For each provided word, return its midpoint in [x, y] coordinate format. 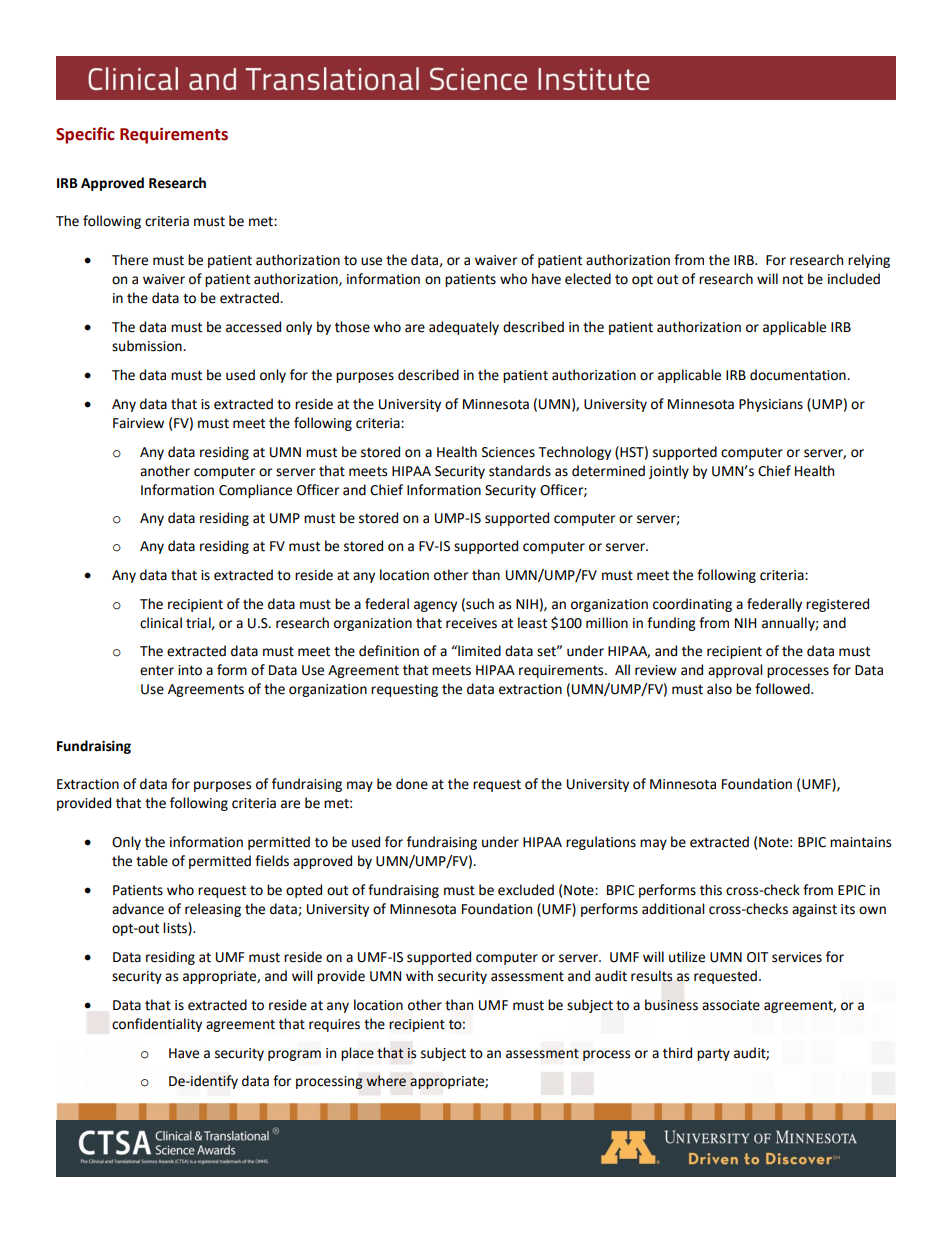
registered [837, 605]
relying [869, 261]
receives [471, 623]
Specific [85, 135]
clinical [161, 623]
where [386, 1081]
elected [588, 279]
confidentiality [157, 1025]
